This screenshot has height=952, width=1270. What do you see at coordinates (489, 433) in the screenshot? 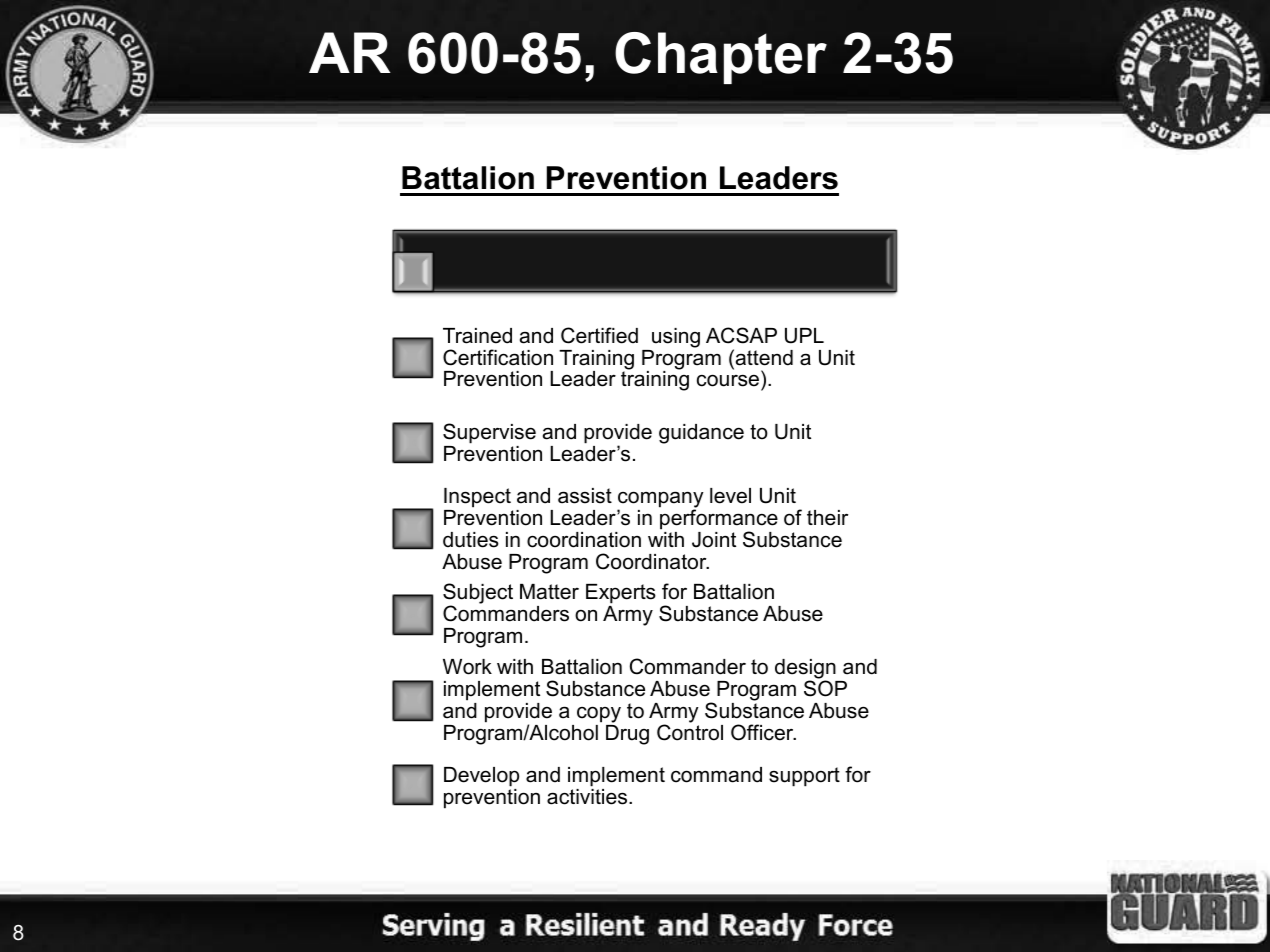
I see `Supervise` at bounding box center [489, 433].
